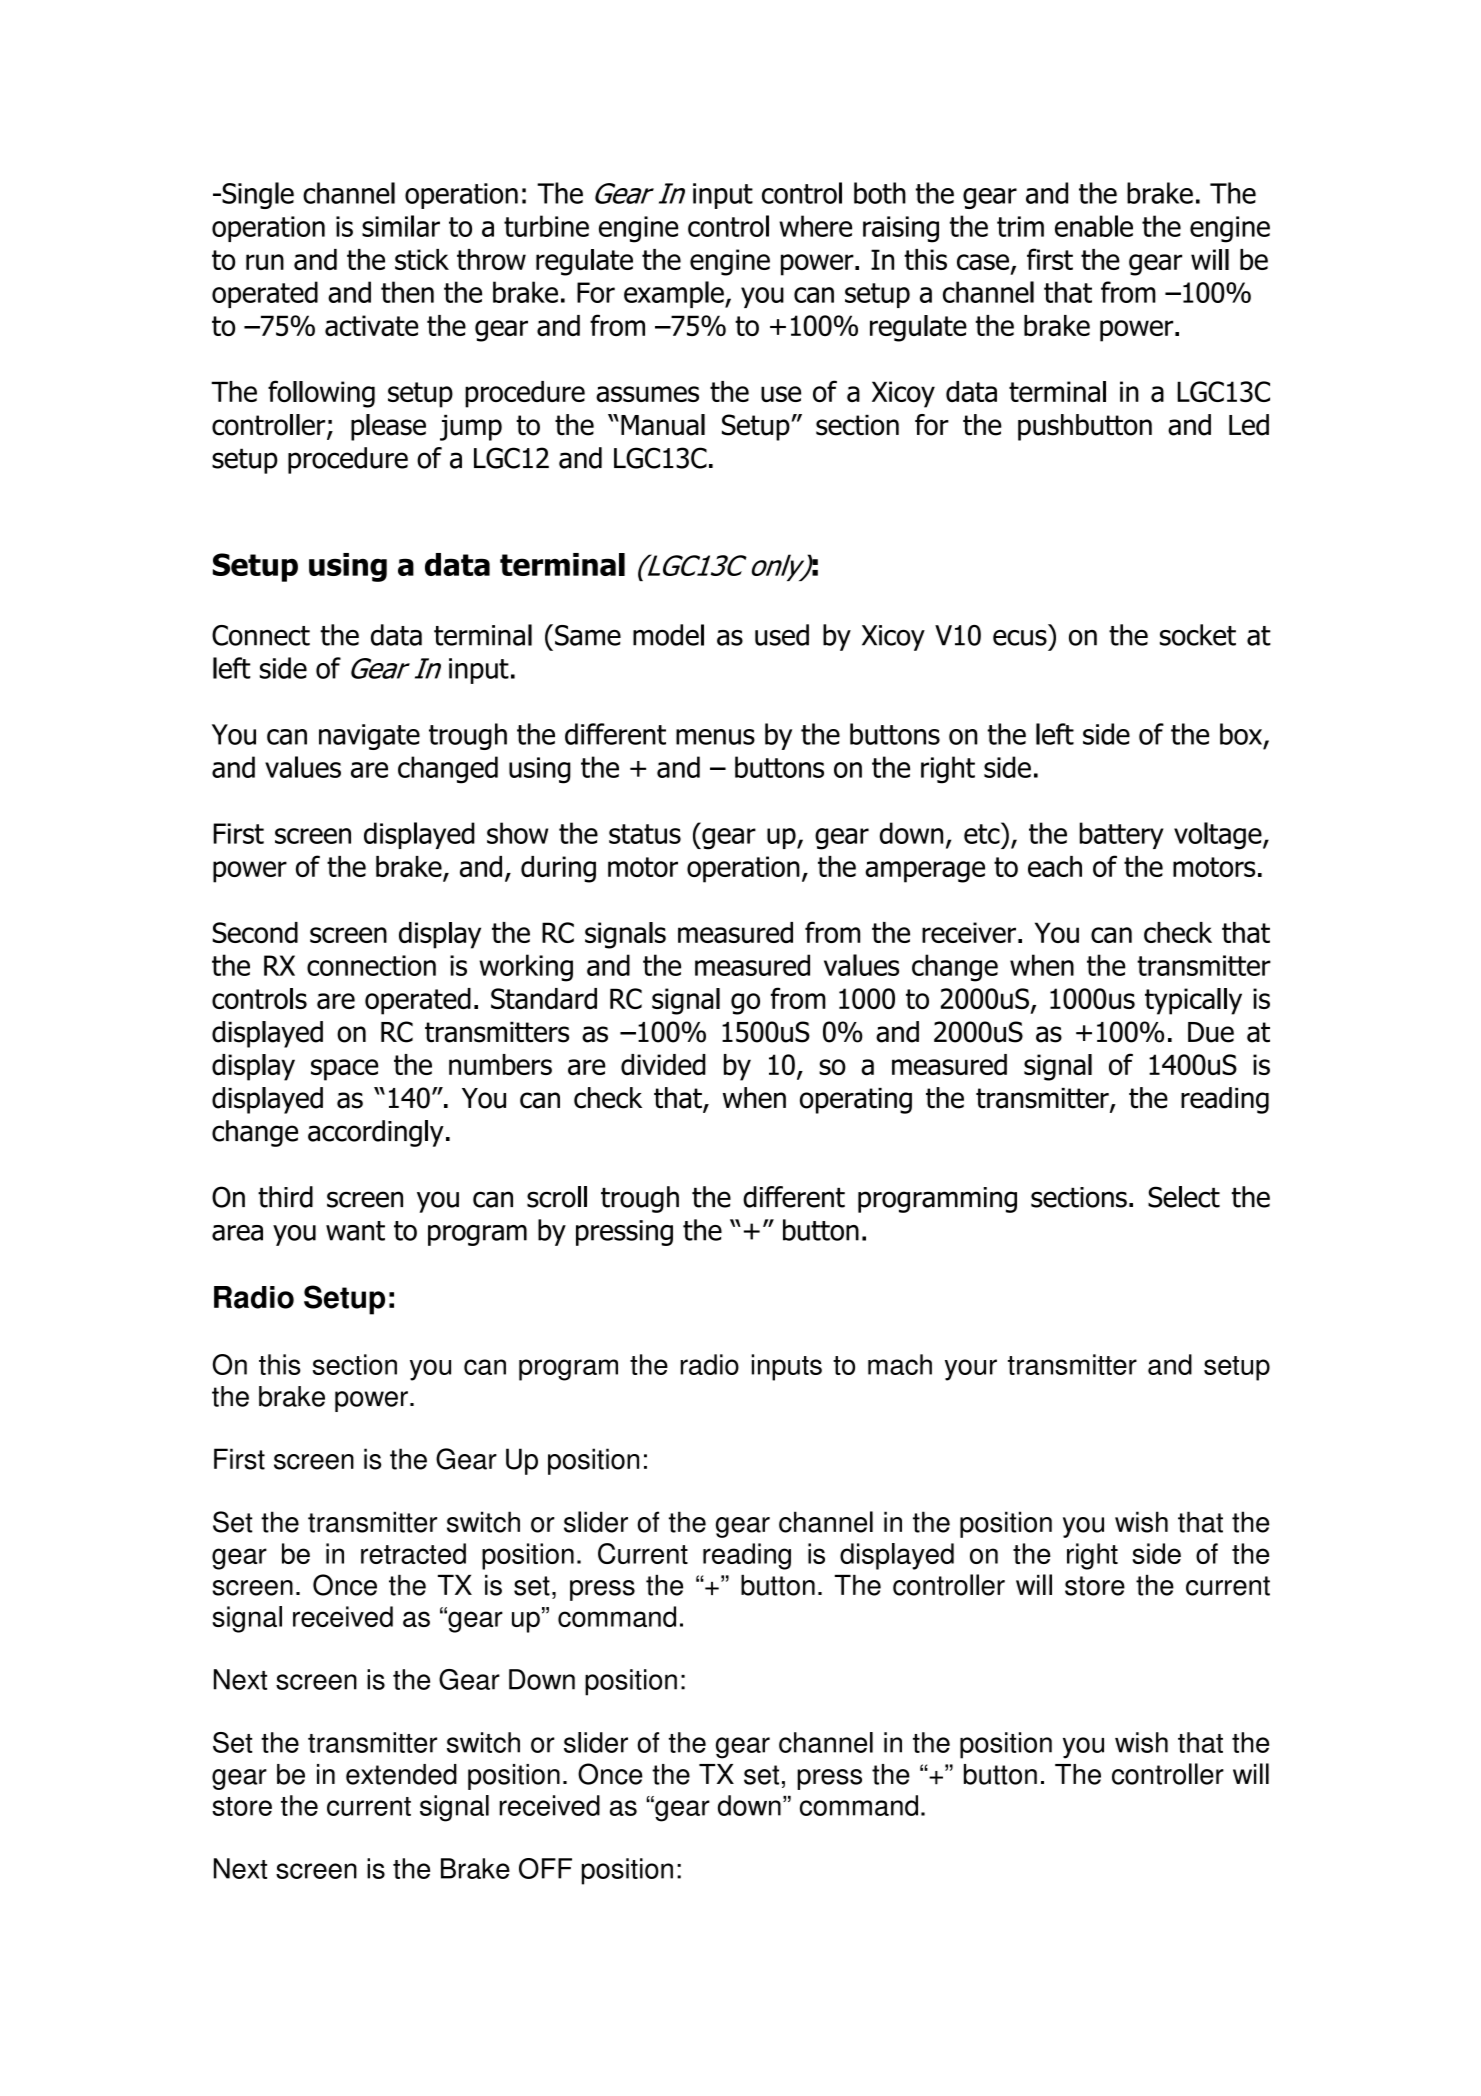 This screenshot has width=1481, height=2096. Describe the element at coordinates (971, 1370) in the screenshot. I see `your` at that location.
